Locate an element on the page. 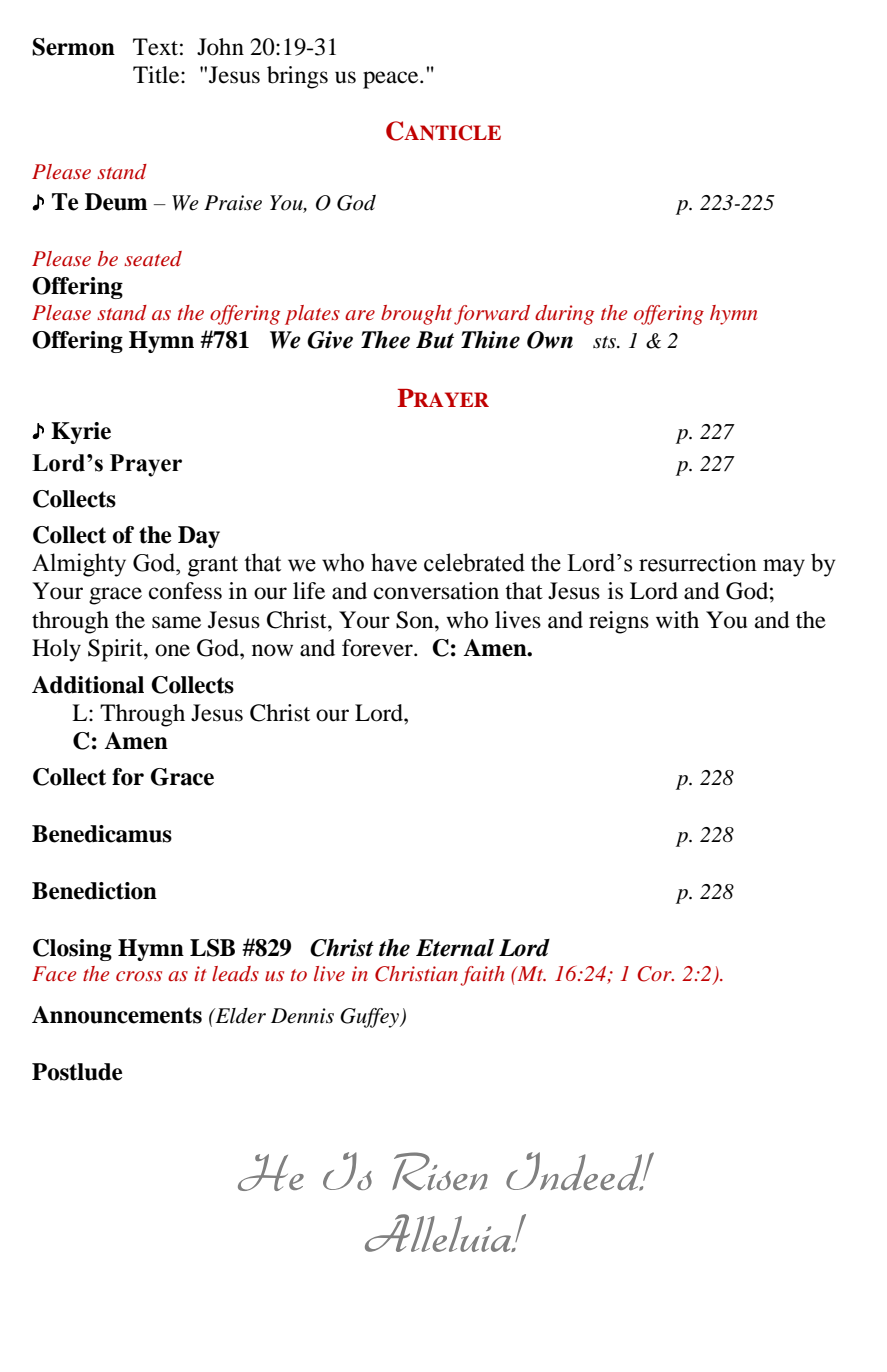 The image size is (887, 1372). with is located at coordinates (677, 619).
